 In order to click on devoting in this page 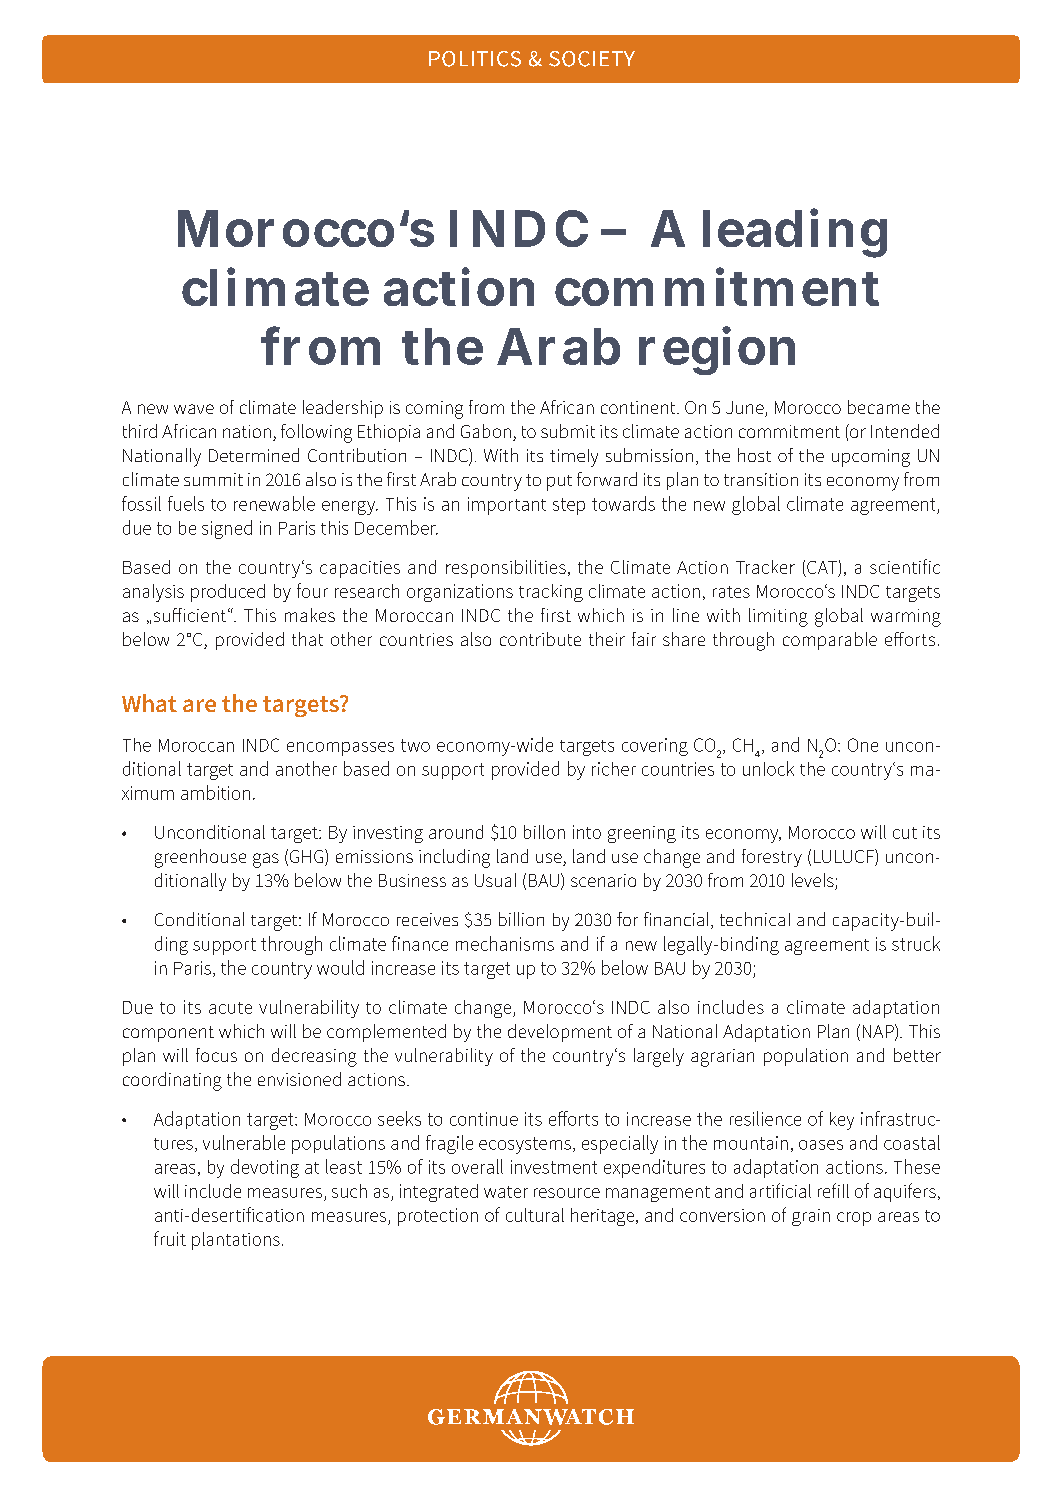, I will do `click(265, 1168)`.
